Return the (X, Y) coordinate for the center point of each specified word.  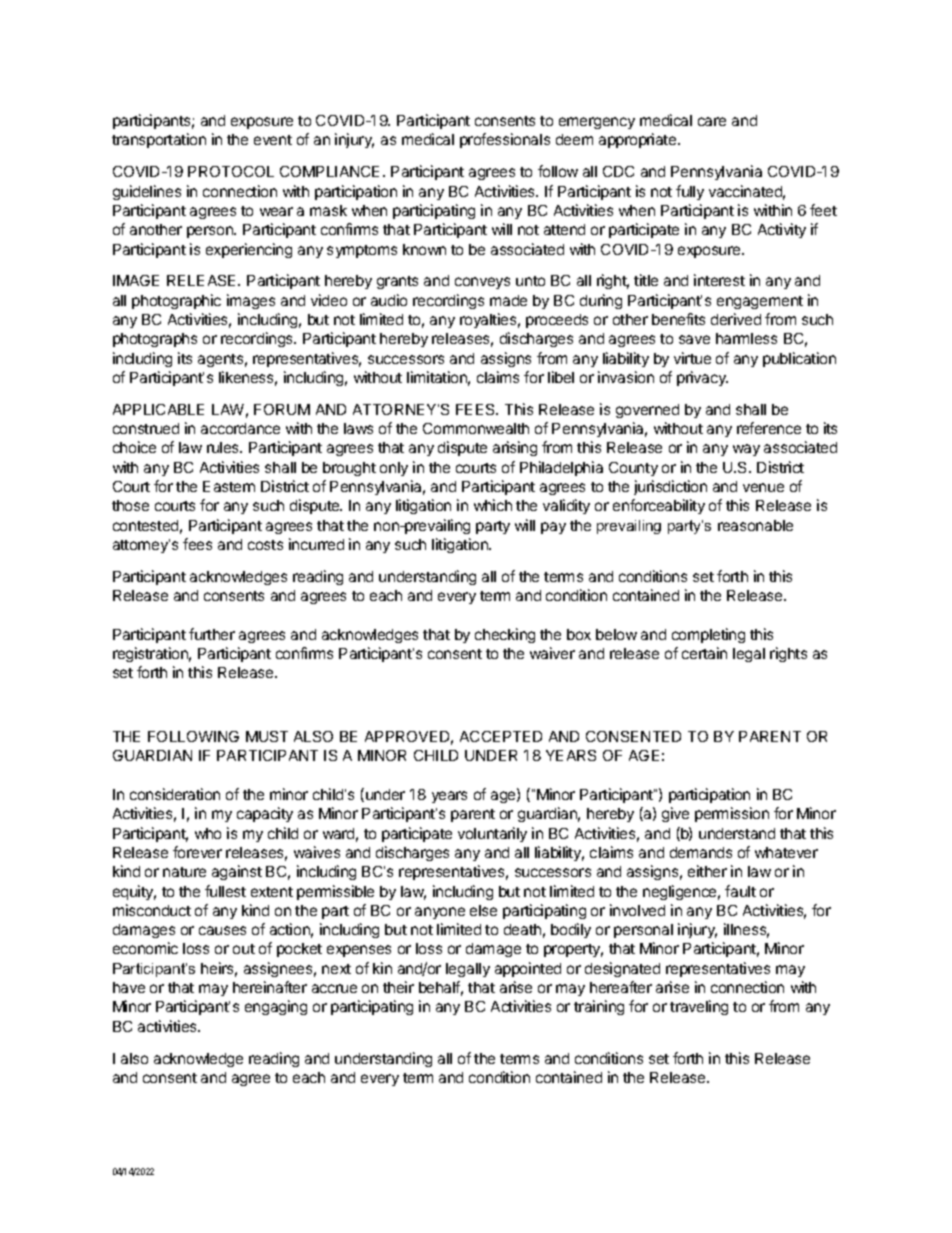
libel (561, 377)
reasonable (755, 525)
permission (732, 814)
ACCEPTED (501, 736)
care (712, 121)
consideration (175, 794)
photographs (155, 340)
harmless (746, 338)
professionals (505, 140)
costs (265, 545)
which (493, 505)
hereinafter (270, 987)
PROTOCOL (231, 171)
